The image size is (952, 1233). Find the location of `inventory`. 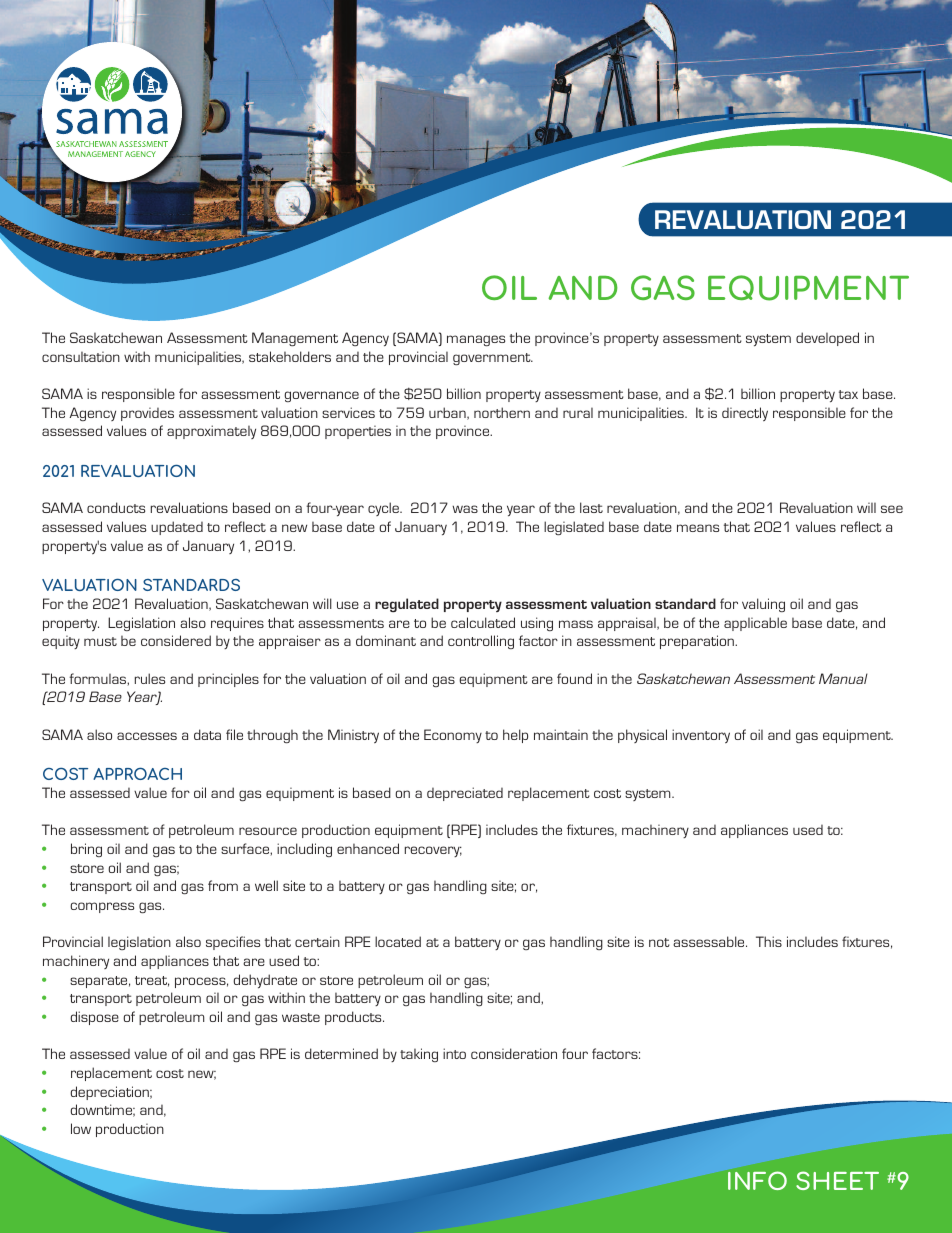

inventory is located at coordinates (701, 736).
